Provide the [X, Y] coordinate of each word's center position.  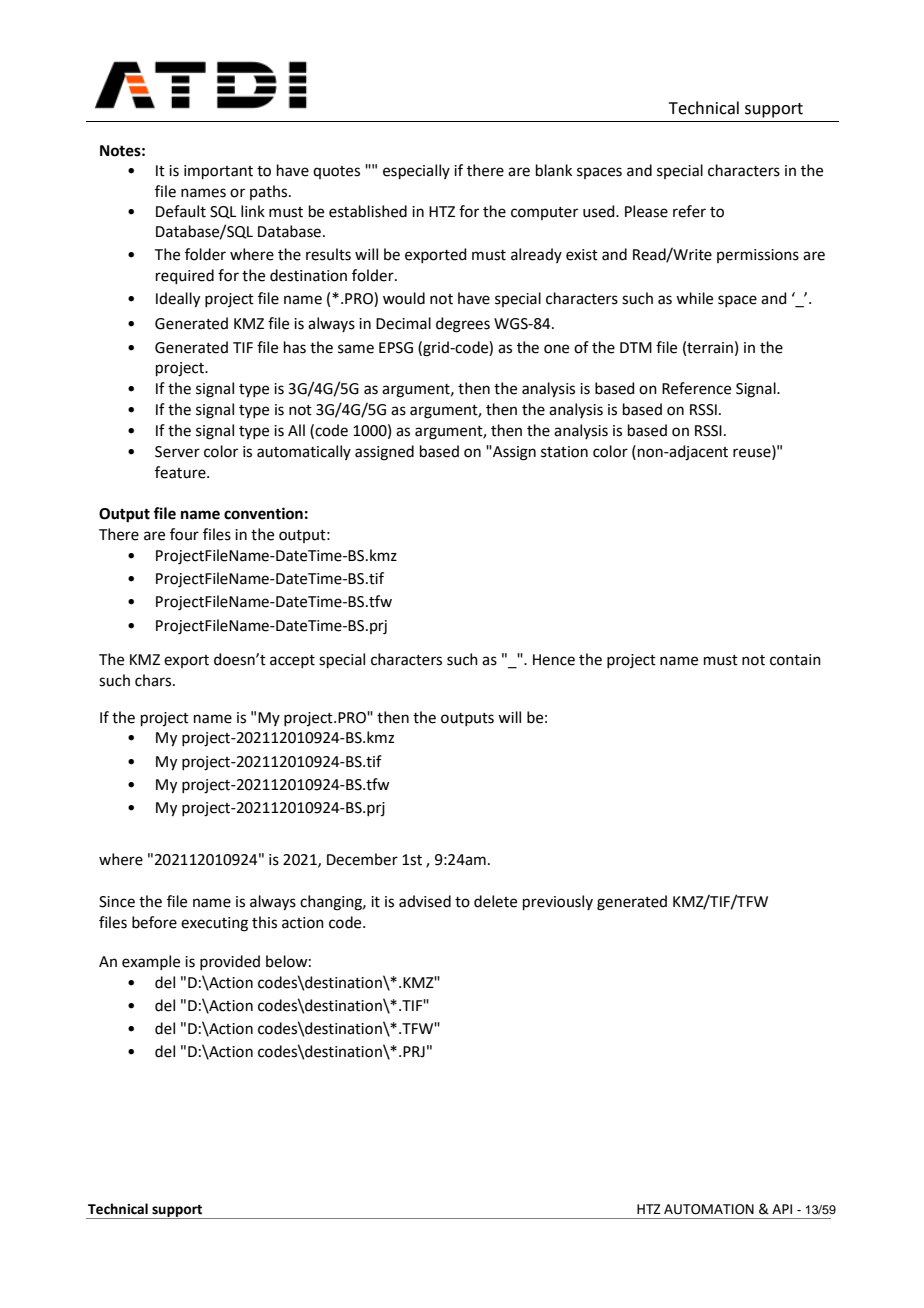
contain [795, 660]
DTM [636, 347]
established [368, 211]
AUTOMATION [709, 1209]
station [564, 452]
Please [646, 211]
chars [154, 680]
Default [181, 211]
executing [214, 924]
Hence [554, 660]
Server [177, 452]
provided [230, 962]
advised [425, 901]
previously [558, 902]
